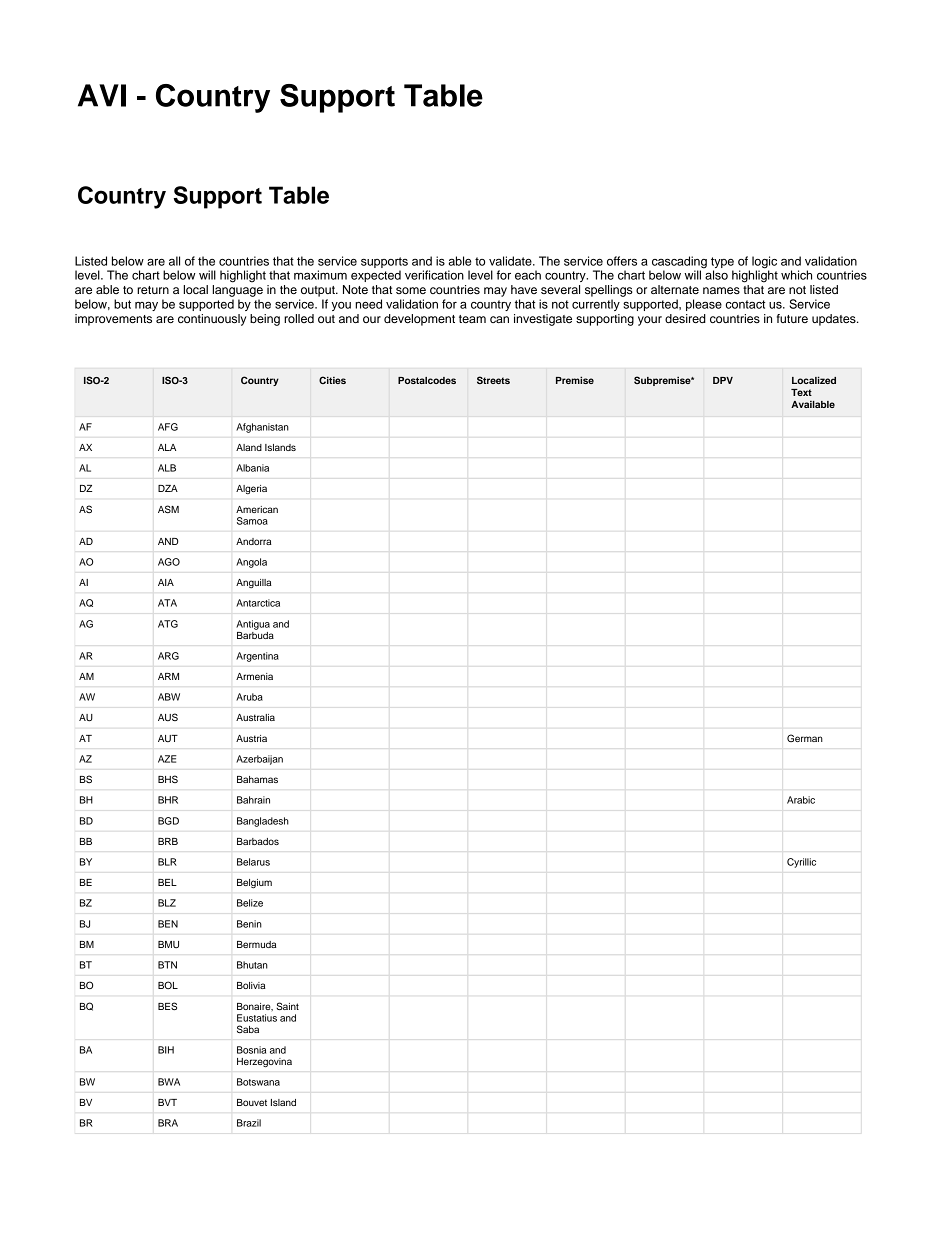  I want to click on AVI, so click(102, 95).
